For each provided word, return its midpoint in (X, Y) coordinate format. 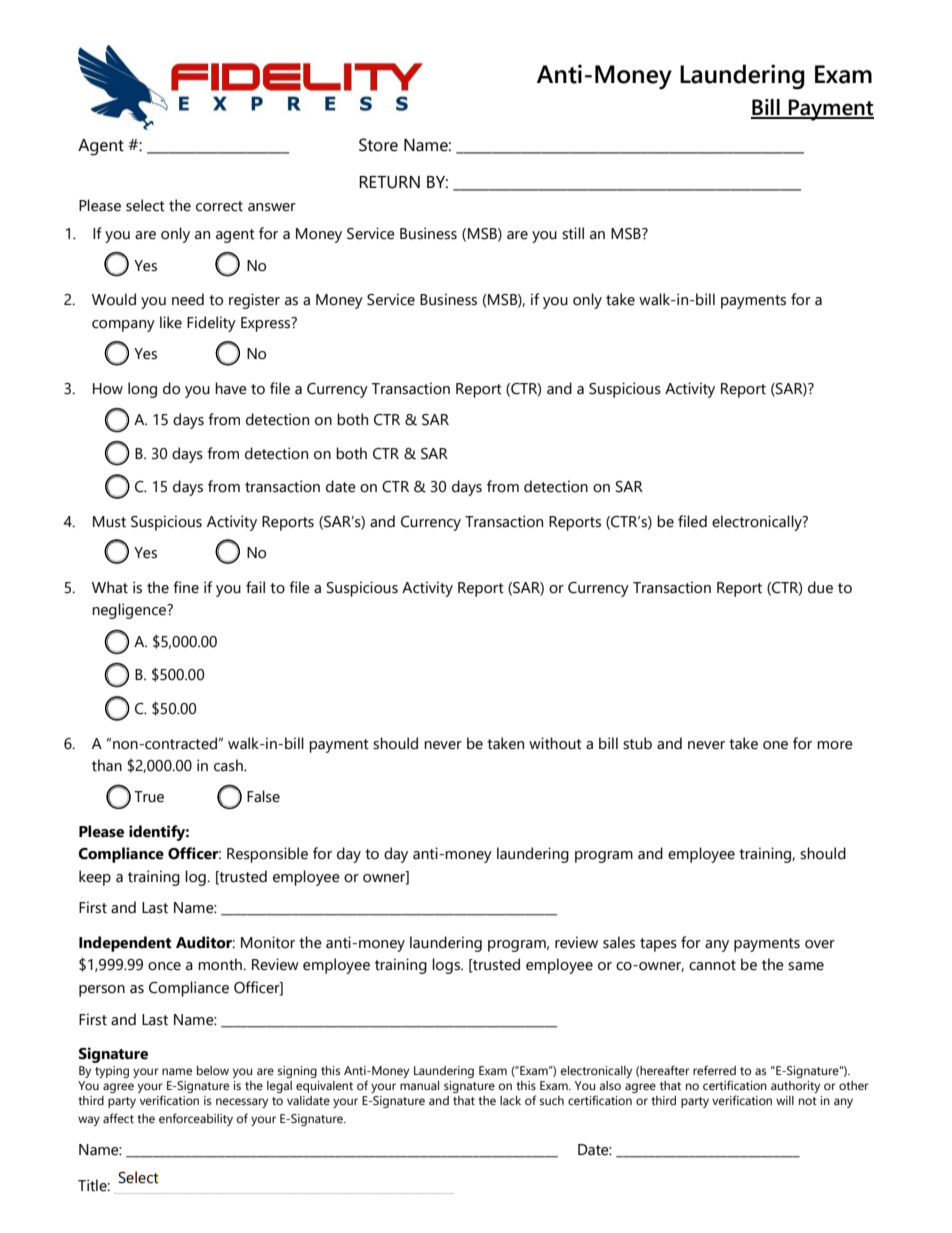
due (820, 587)
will (785, 1100)
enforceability (196, 1119)
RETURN (389, 182)
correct (219, 206)
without (555, 743)
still (573, 233)
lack (510, 1100)
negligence (130, 611)
